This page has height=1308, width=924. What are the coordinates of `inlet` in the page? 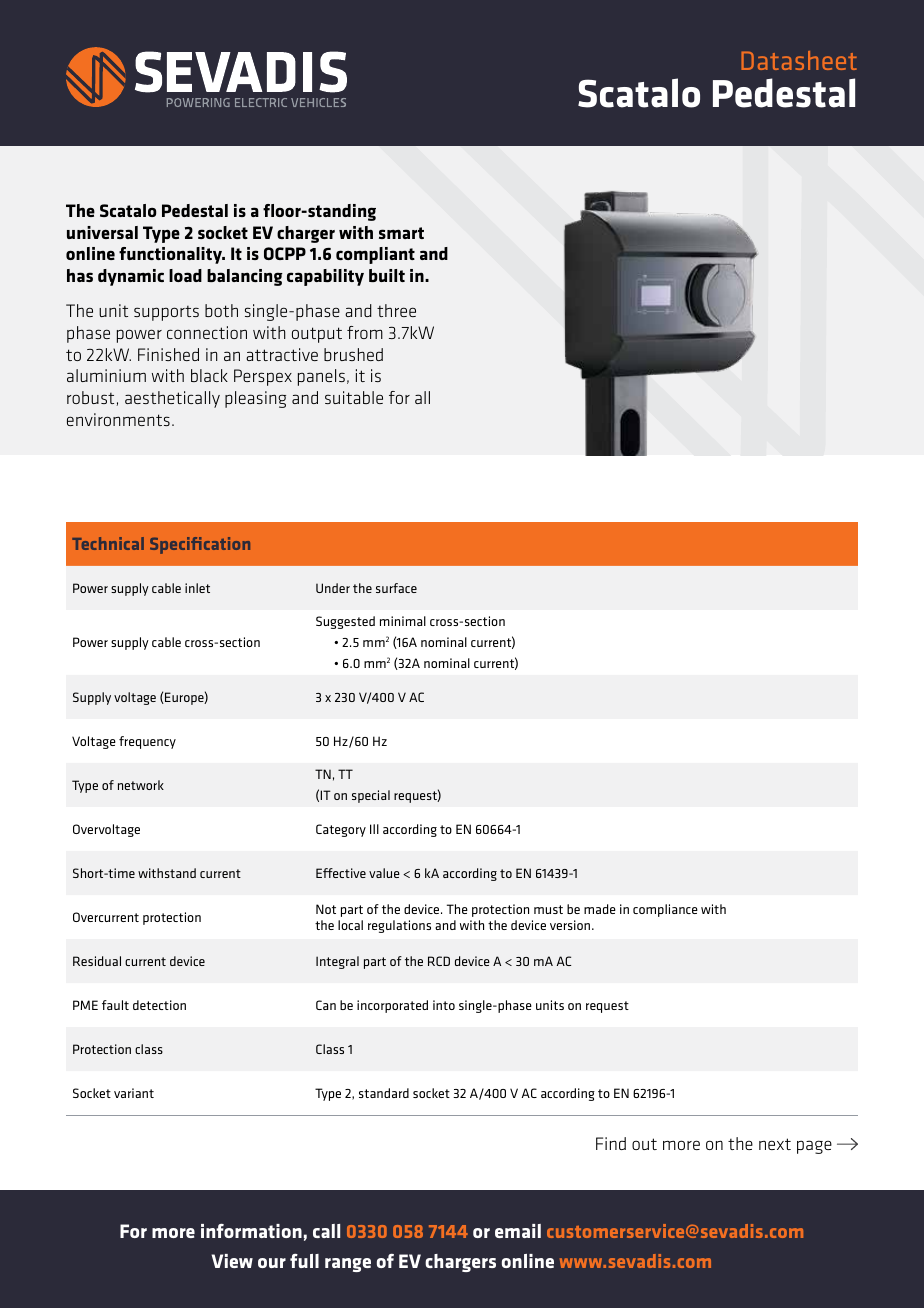 It's located at (197, 588).
